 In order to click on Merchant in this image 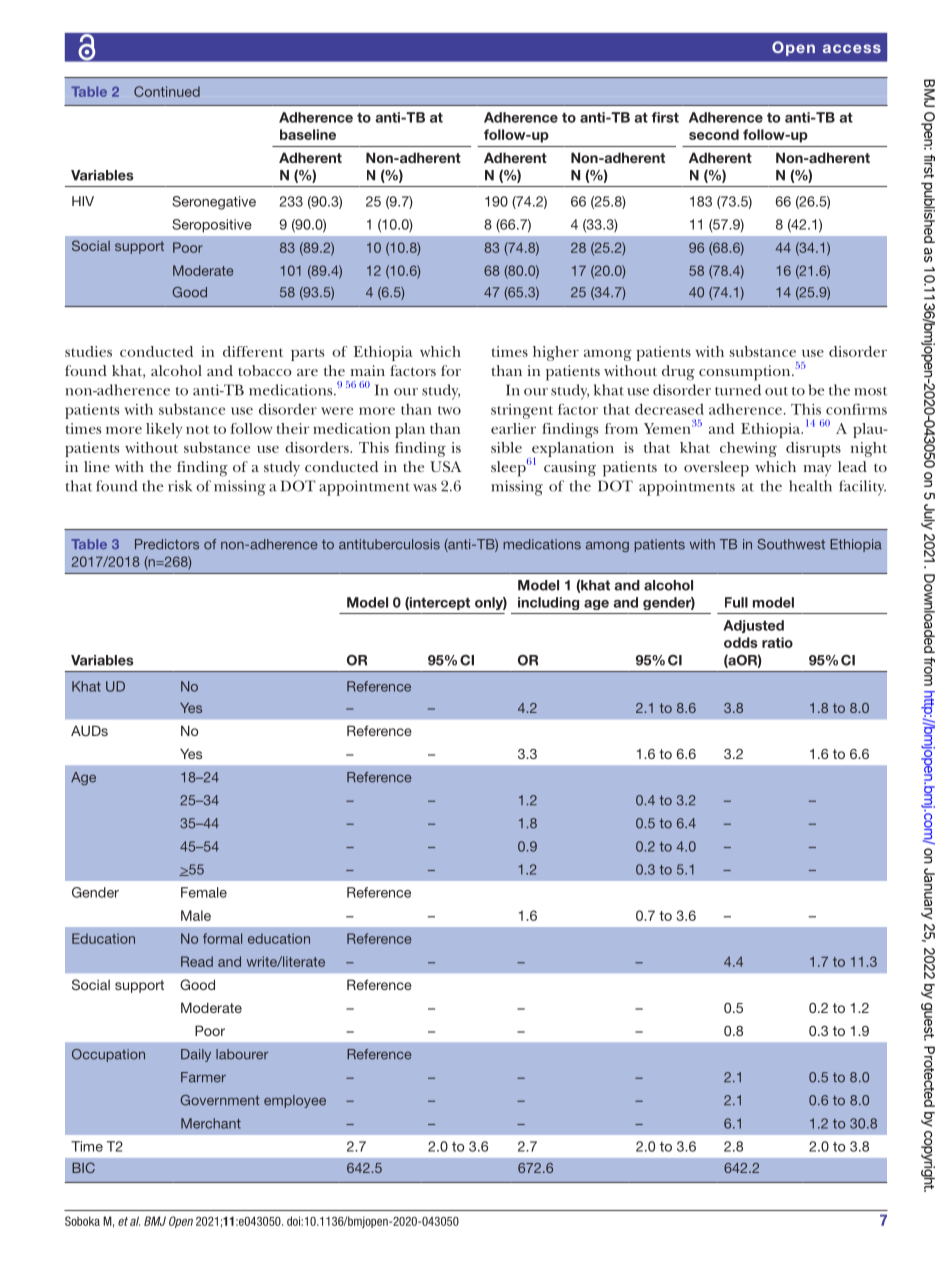, I will do `click(211, 1123)`.
